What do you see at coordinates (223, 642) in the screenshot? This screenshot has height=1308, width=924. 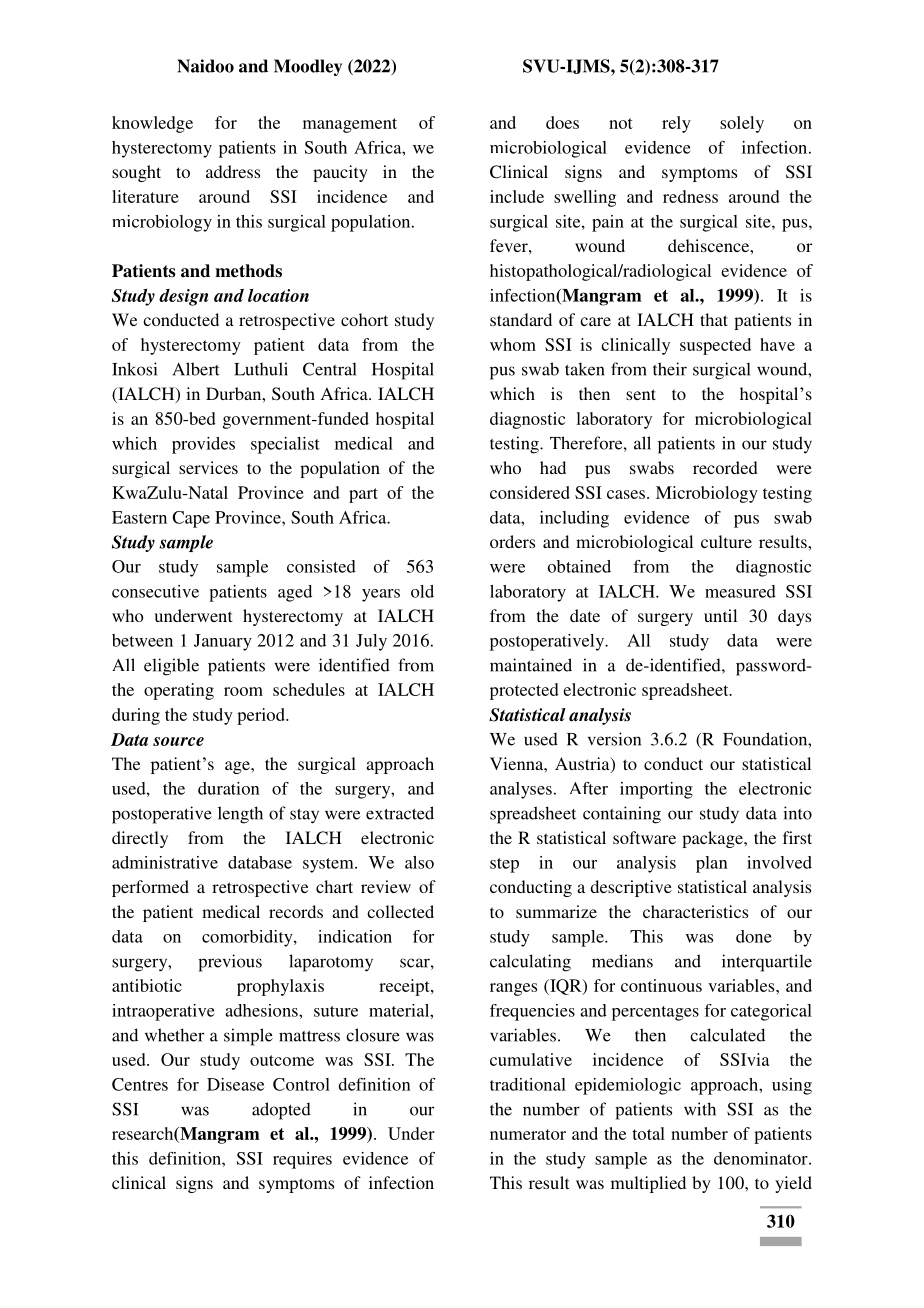 I see `January` at bounding box center [223, 642].
